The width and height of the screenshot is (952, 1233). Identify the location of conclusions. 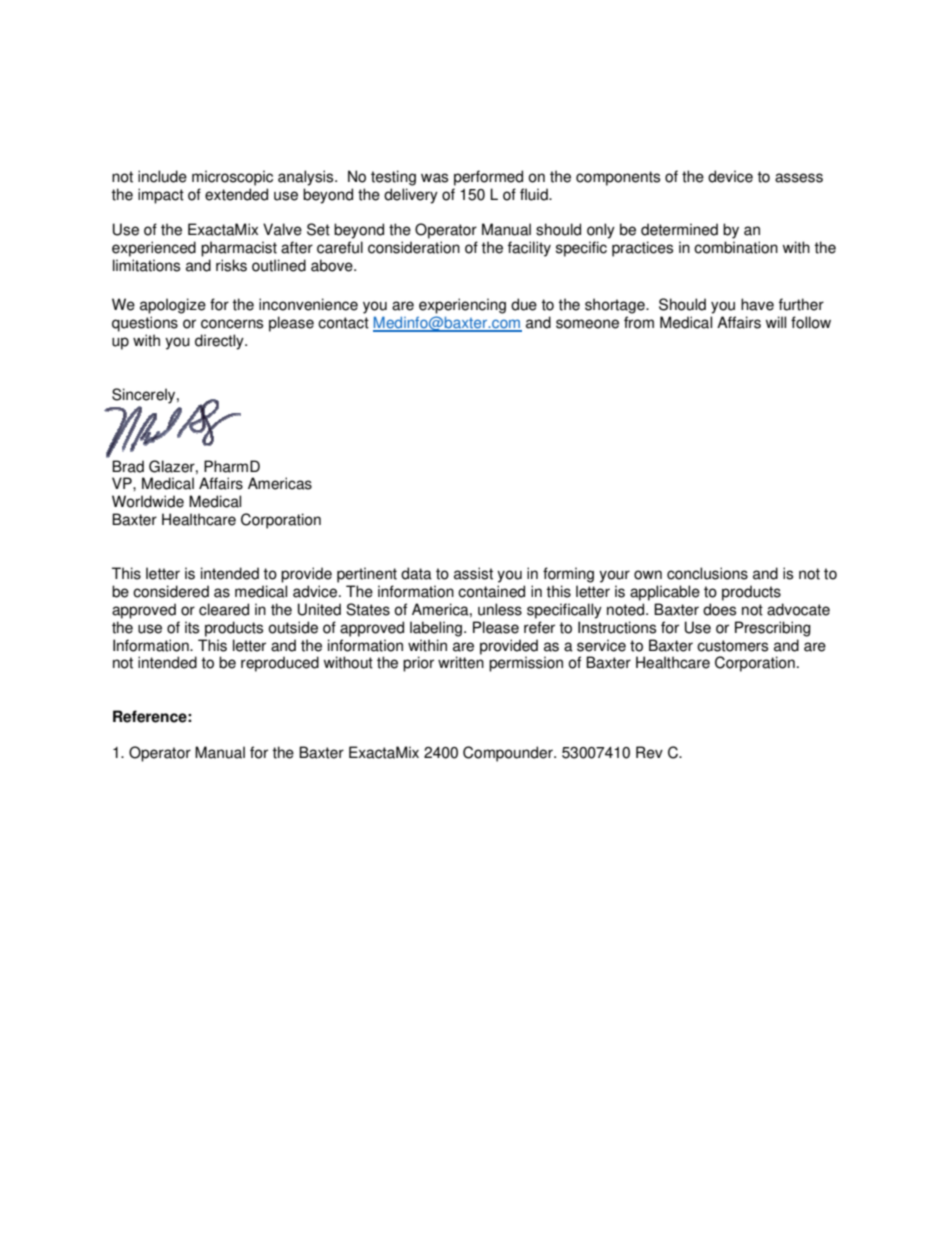
(707, 573).
